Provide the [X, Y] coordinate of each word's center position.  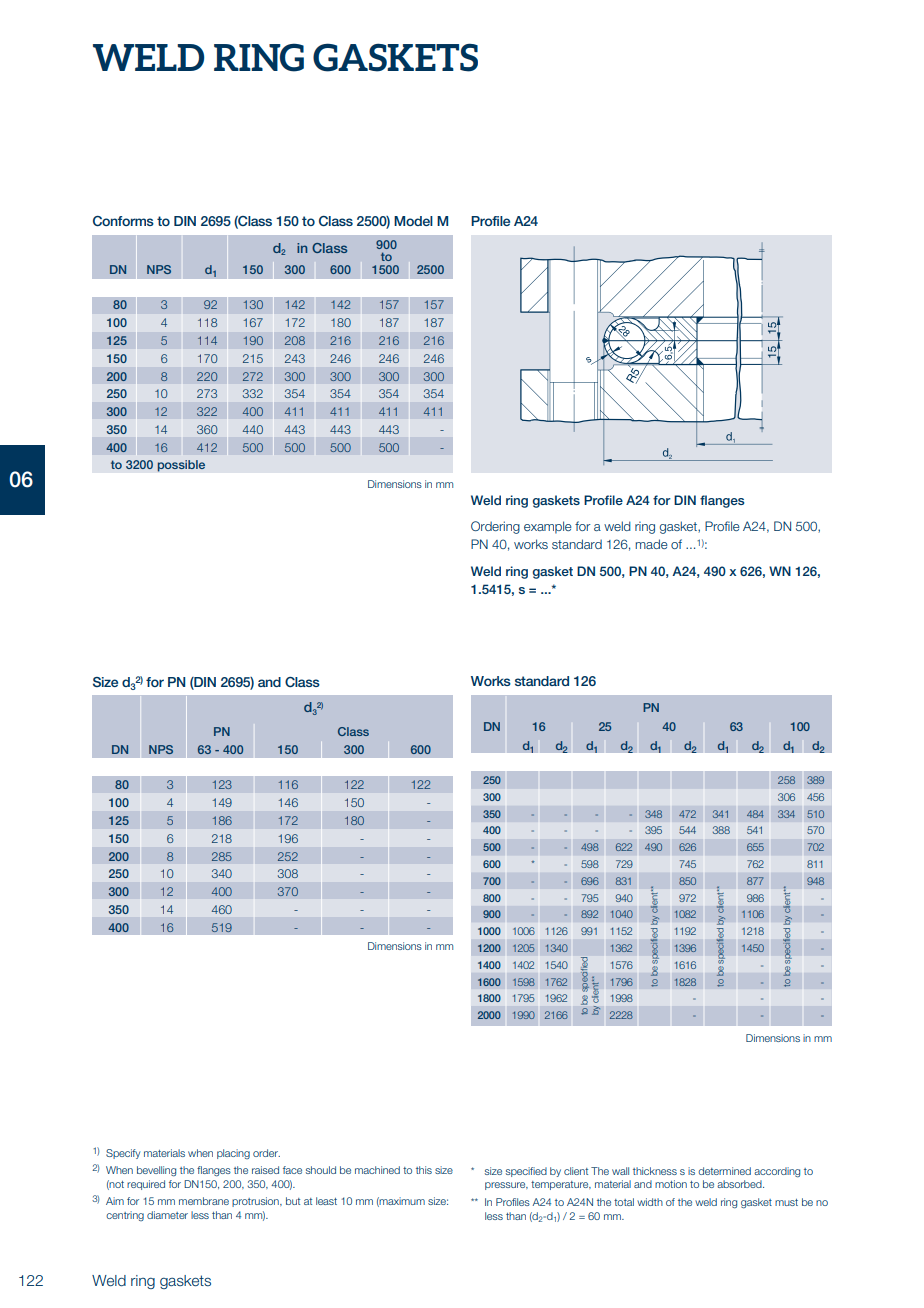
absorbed [740, 1184]
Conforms [123, 221]
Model [413, 221]
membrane [204, 1201]
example [548, 527]
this [424, 1170]
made [651, 544]
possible [181, 466]
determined [724, 1171]
